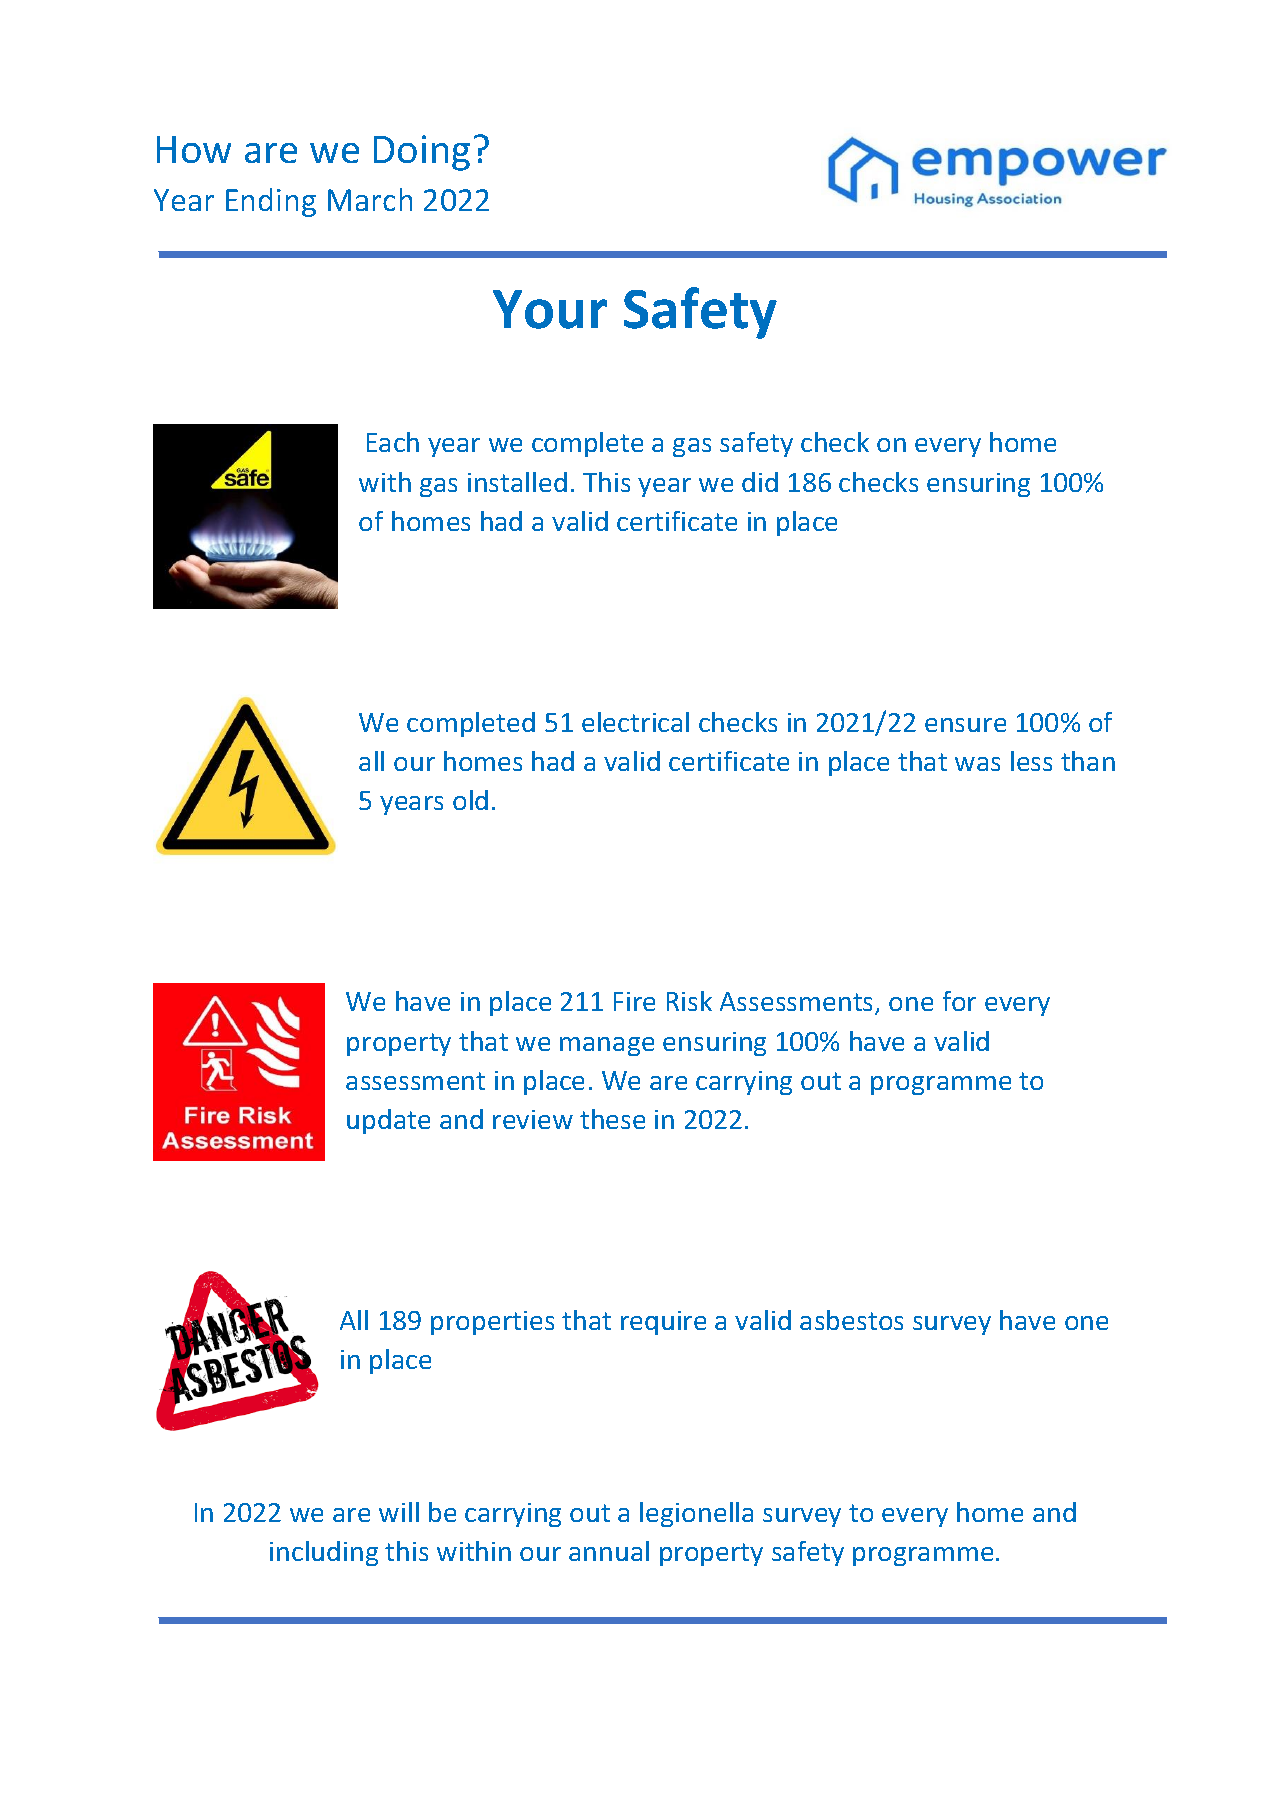  Describe the element at coordinates (965, 725) in the image. I see `ensure` at that location.
